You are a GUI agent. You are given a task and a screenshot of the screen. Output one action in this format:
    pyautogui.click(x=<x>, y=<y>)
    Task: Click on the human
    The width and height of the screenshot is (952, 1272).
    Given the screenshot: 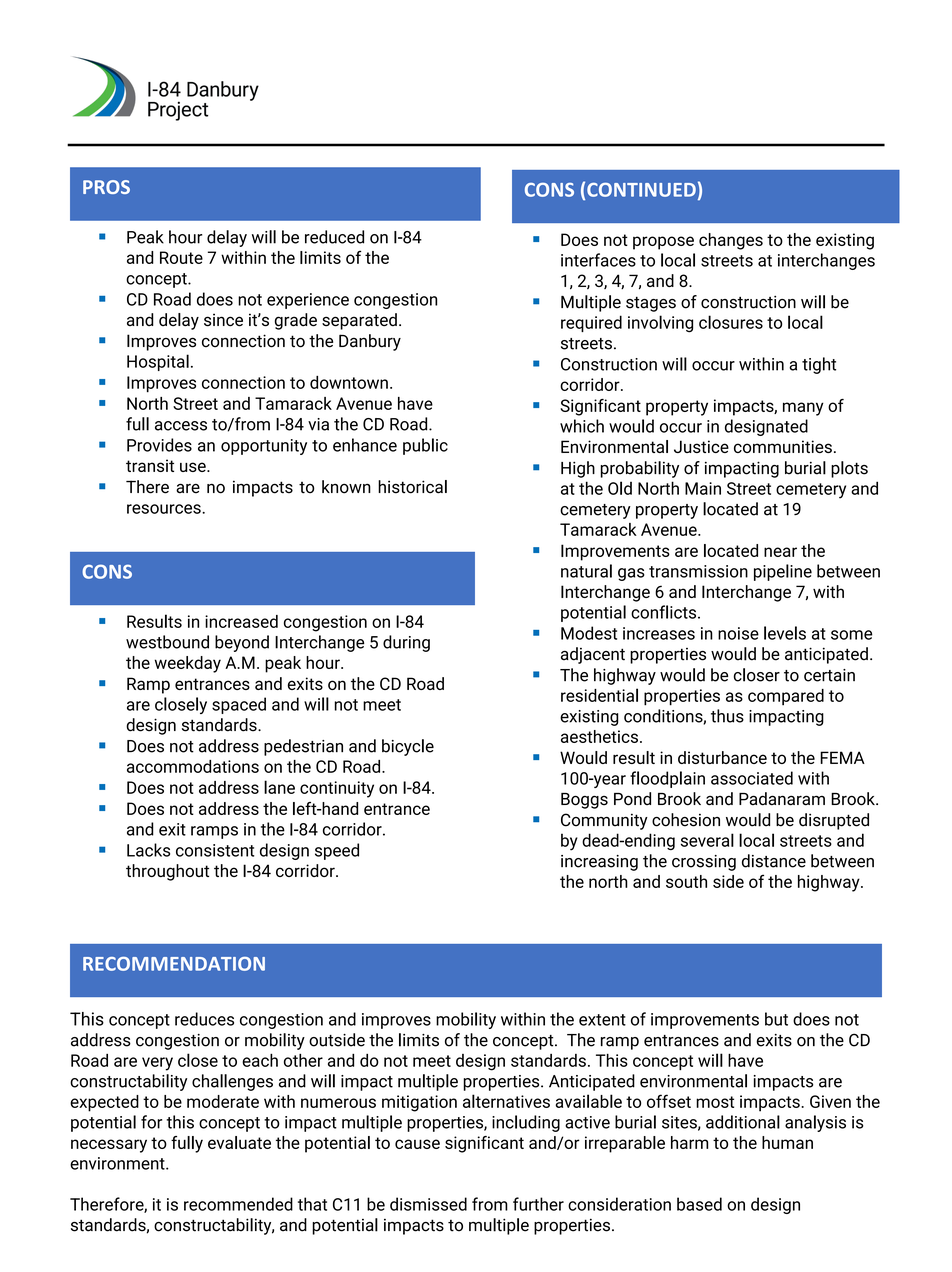 What is the action you would take?
    pyautogui.click(x=787, y=1142)
